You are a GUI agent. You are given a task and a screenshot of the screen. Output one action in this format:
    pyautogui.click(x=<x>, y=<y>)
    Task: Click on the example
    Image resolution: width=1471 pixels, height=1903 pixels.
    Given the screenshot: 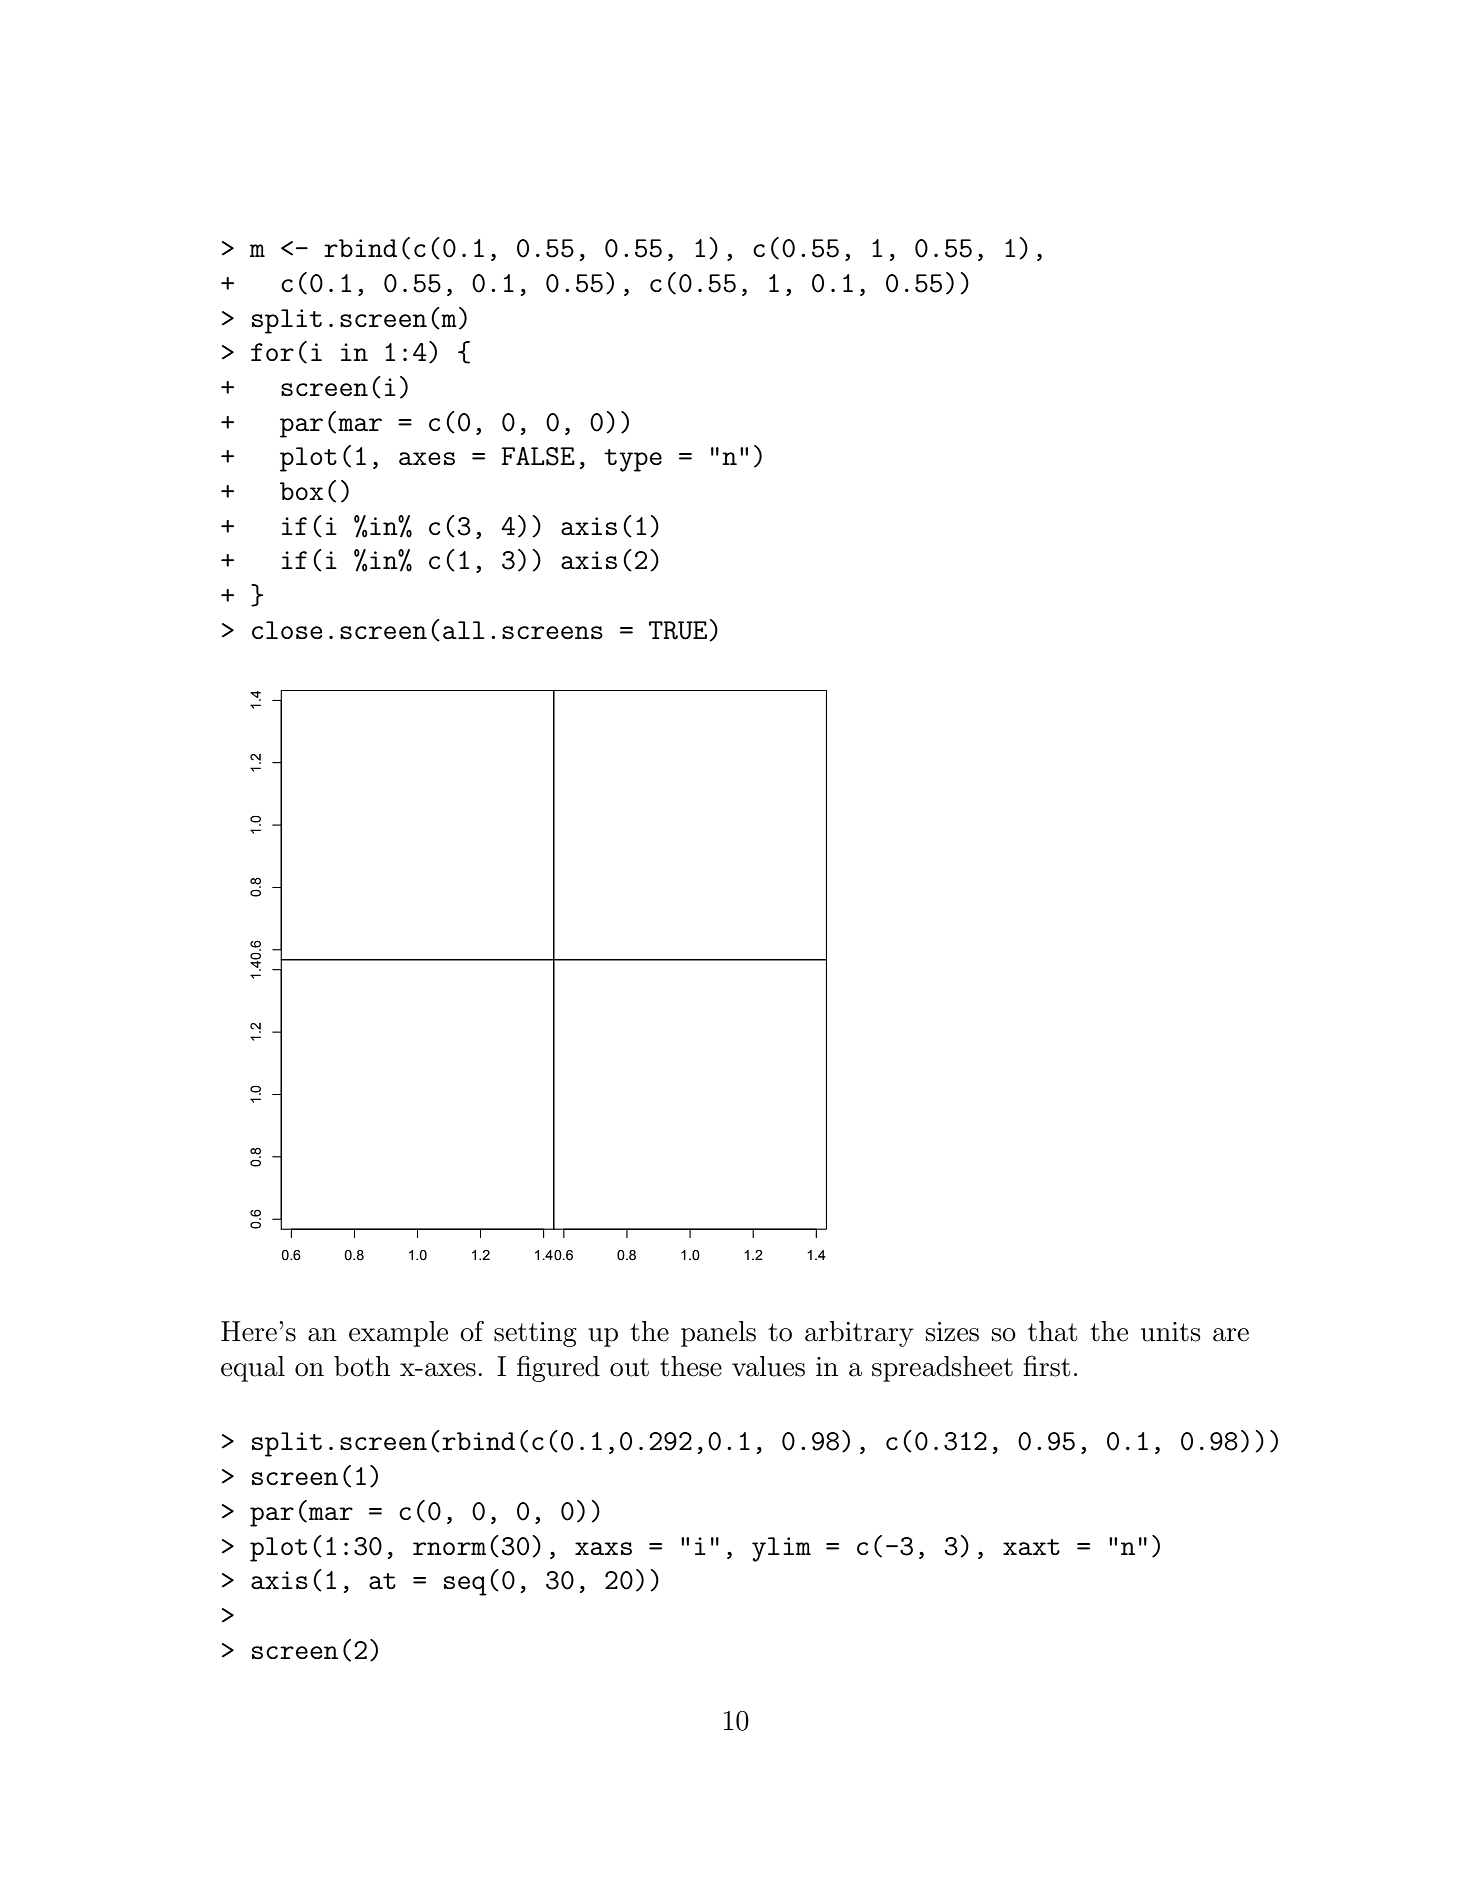 What is the action you would take?
    pyautogui.click(x=398, y=1334)
